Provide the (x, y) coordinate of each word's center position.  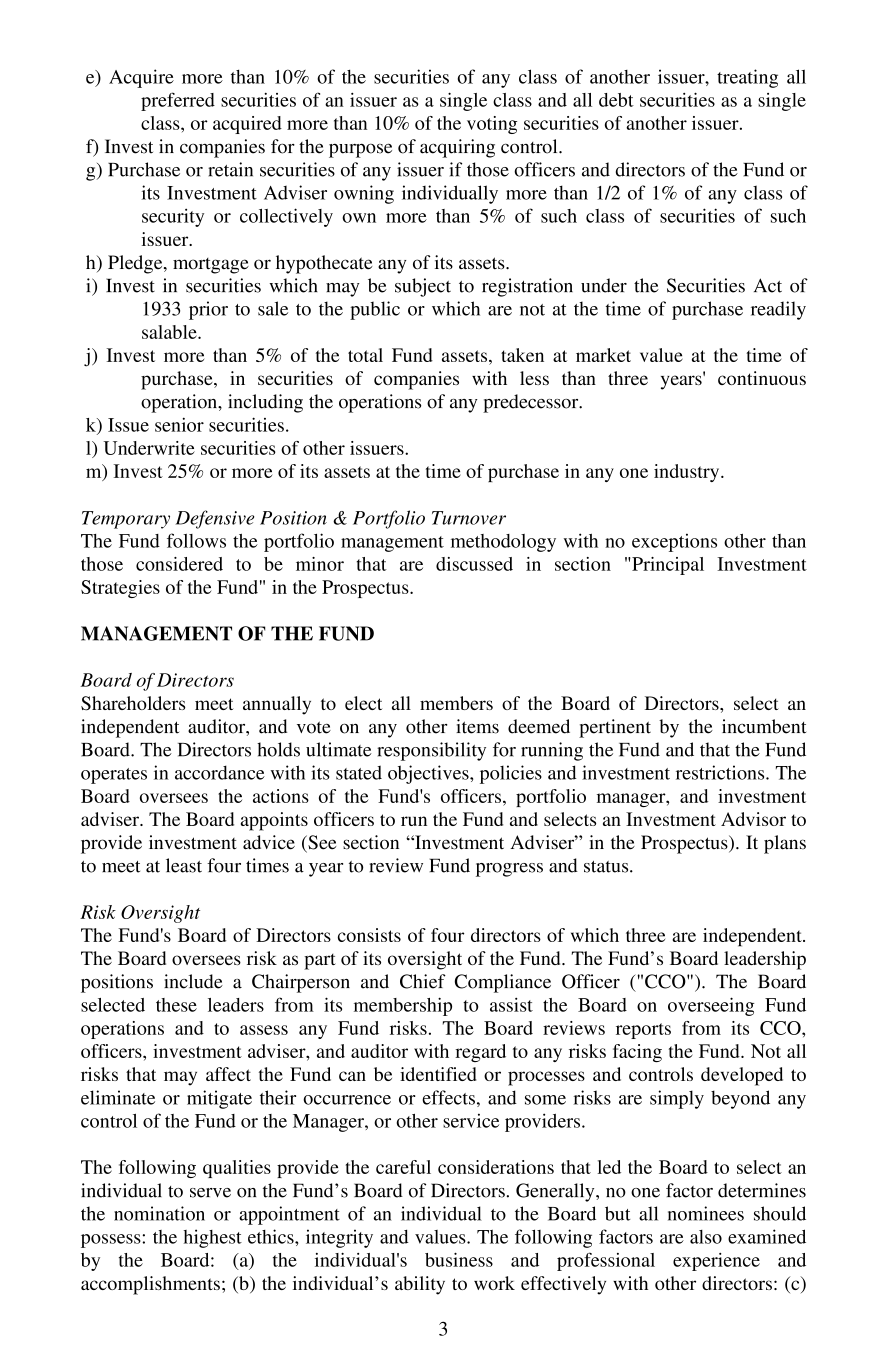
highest (213, 1238)
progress (509, 870)
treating (747, 78)
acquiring (457, 148)
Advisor (753, 819)
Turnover (469, 518)
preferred (178, 101)
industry (688, 473)
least (184, 865)
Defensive (214, 519)
